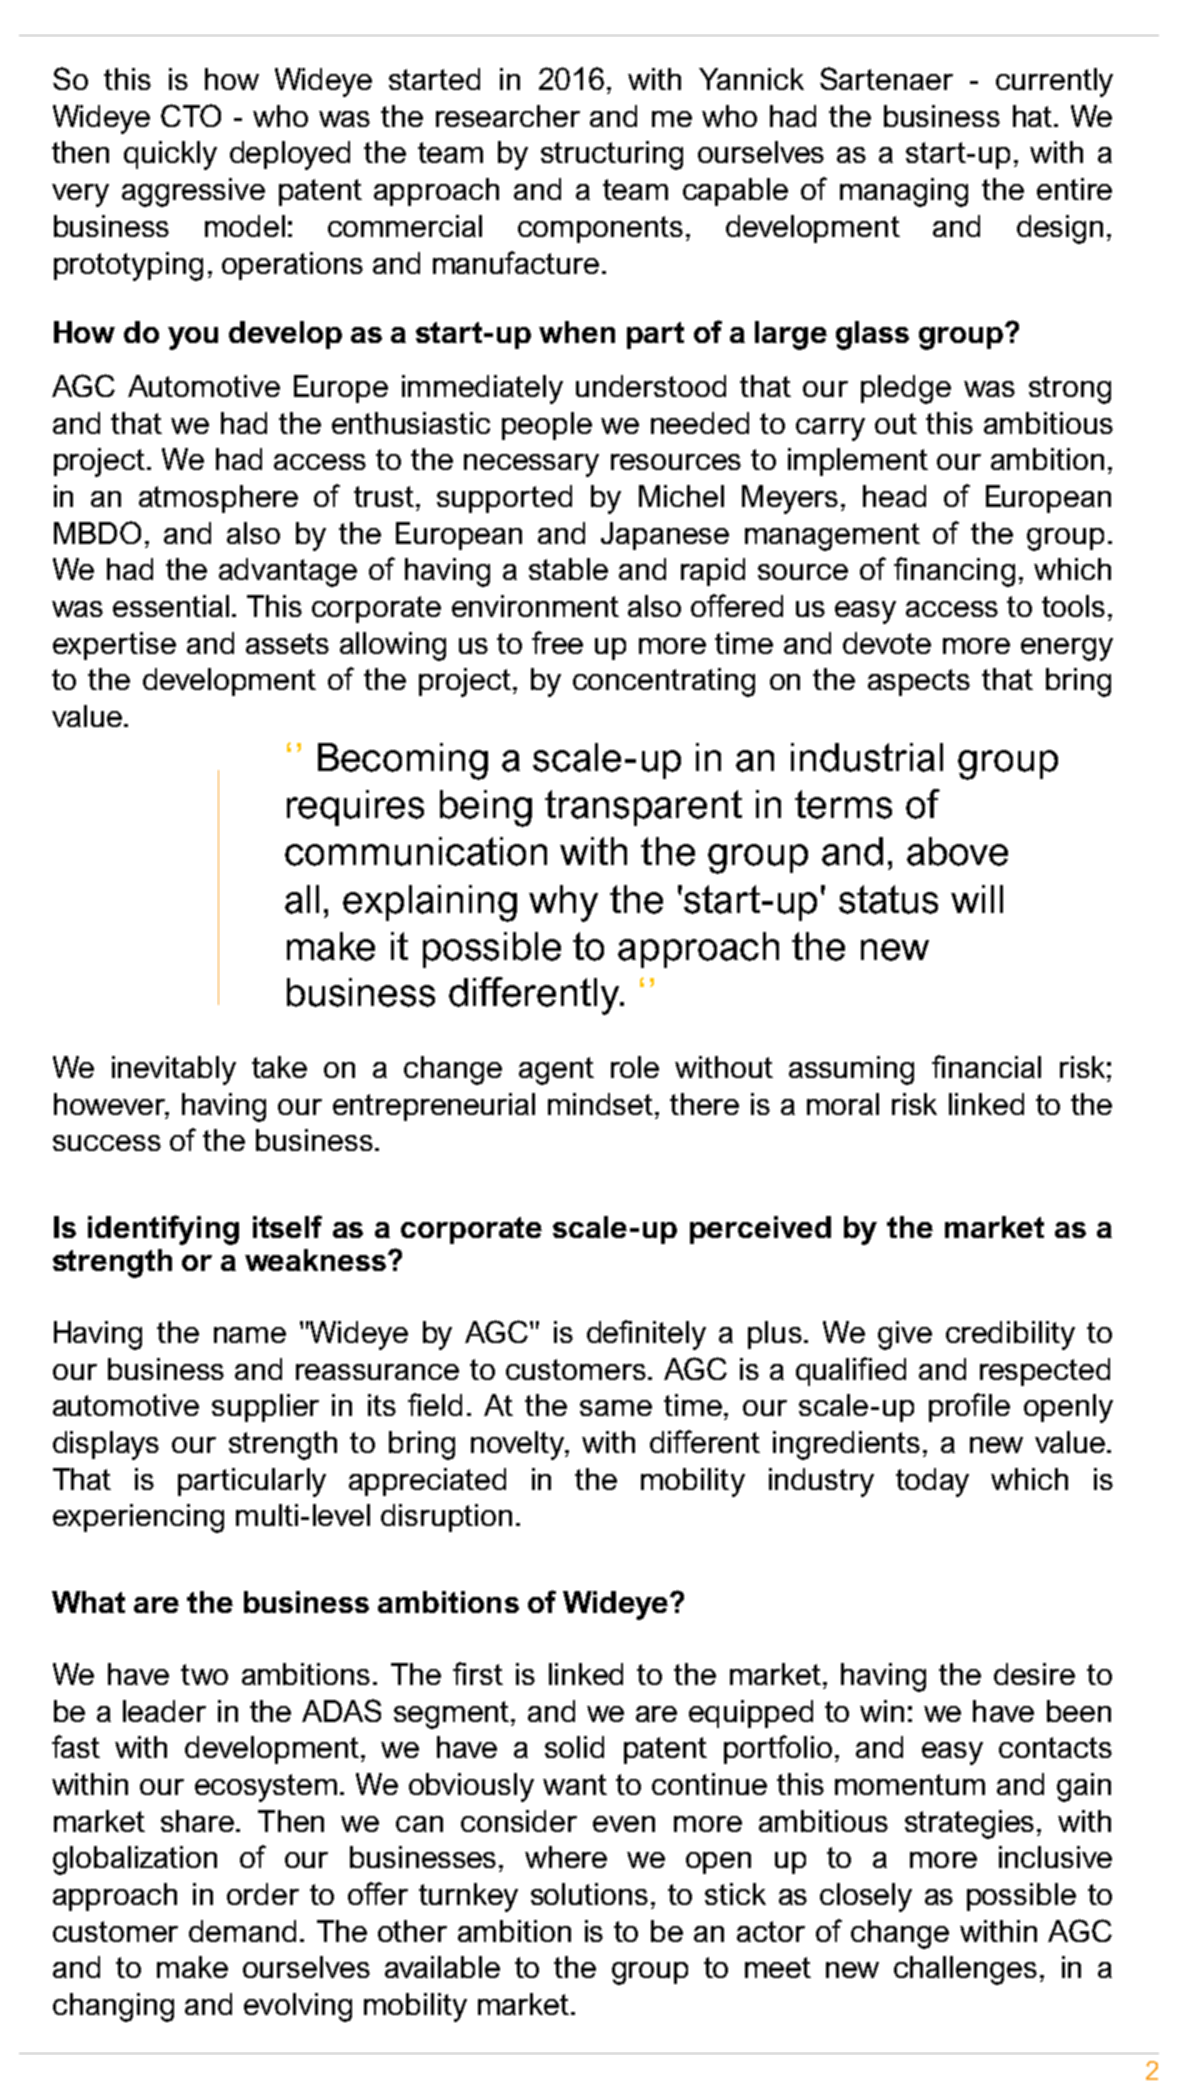 The height and width of the screenshot is (2096, 1179). What do you see at coordinates (612, 155) in the screenshot?
I see `structuring` at bounding box center [612, 155].
